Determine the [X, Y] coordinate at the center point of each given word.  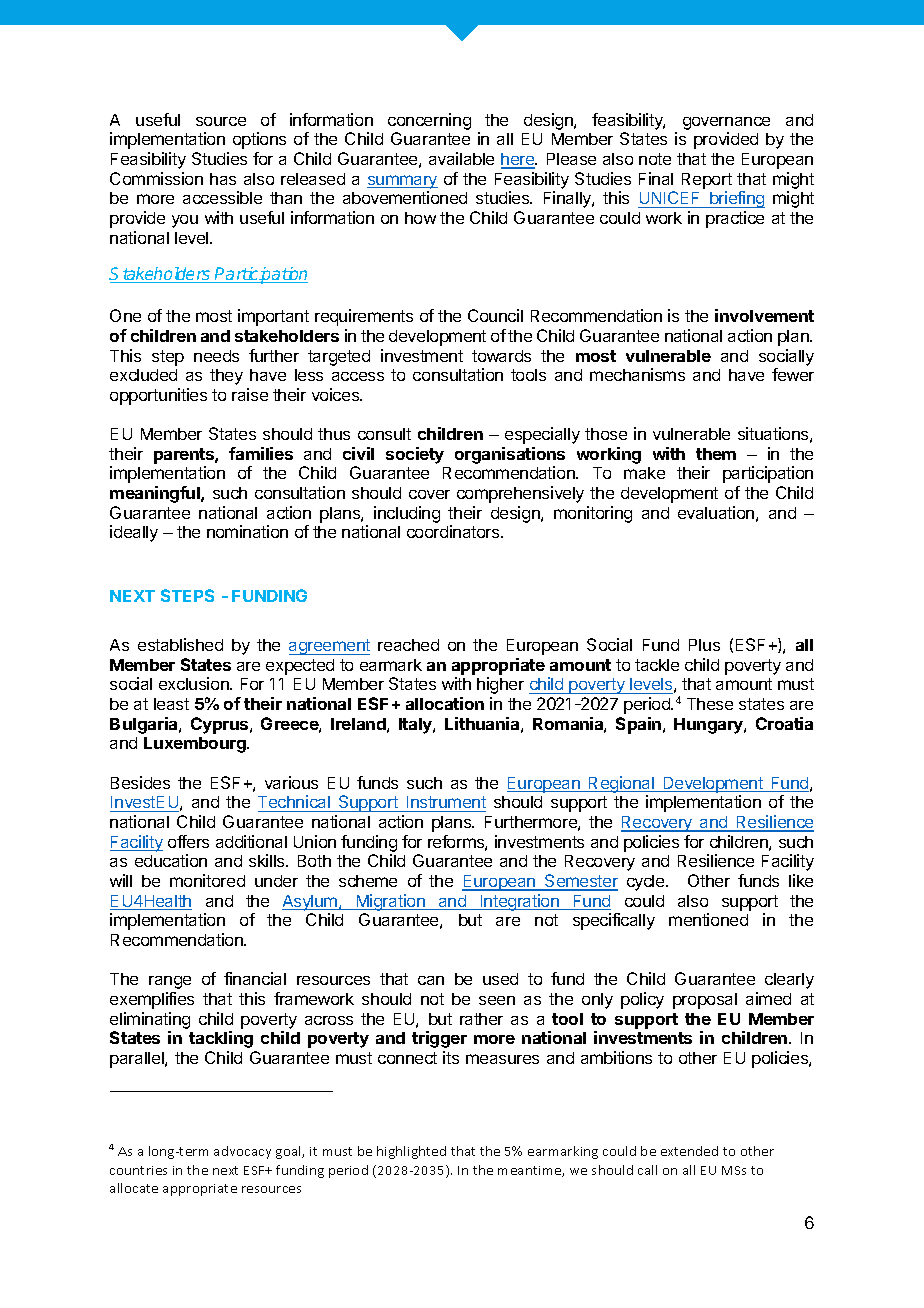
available [461, 158]
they [226, 377]
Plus [704, 645]
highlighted [411, 1152]
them [716, 454]
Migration [390, 902]
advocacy [242, 1152]
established [180, 644]
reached [408, 645]
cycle [647, 883]
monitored [207, 880]
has [223, 179]
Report [707, 181]
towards [501, 356]
